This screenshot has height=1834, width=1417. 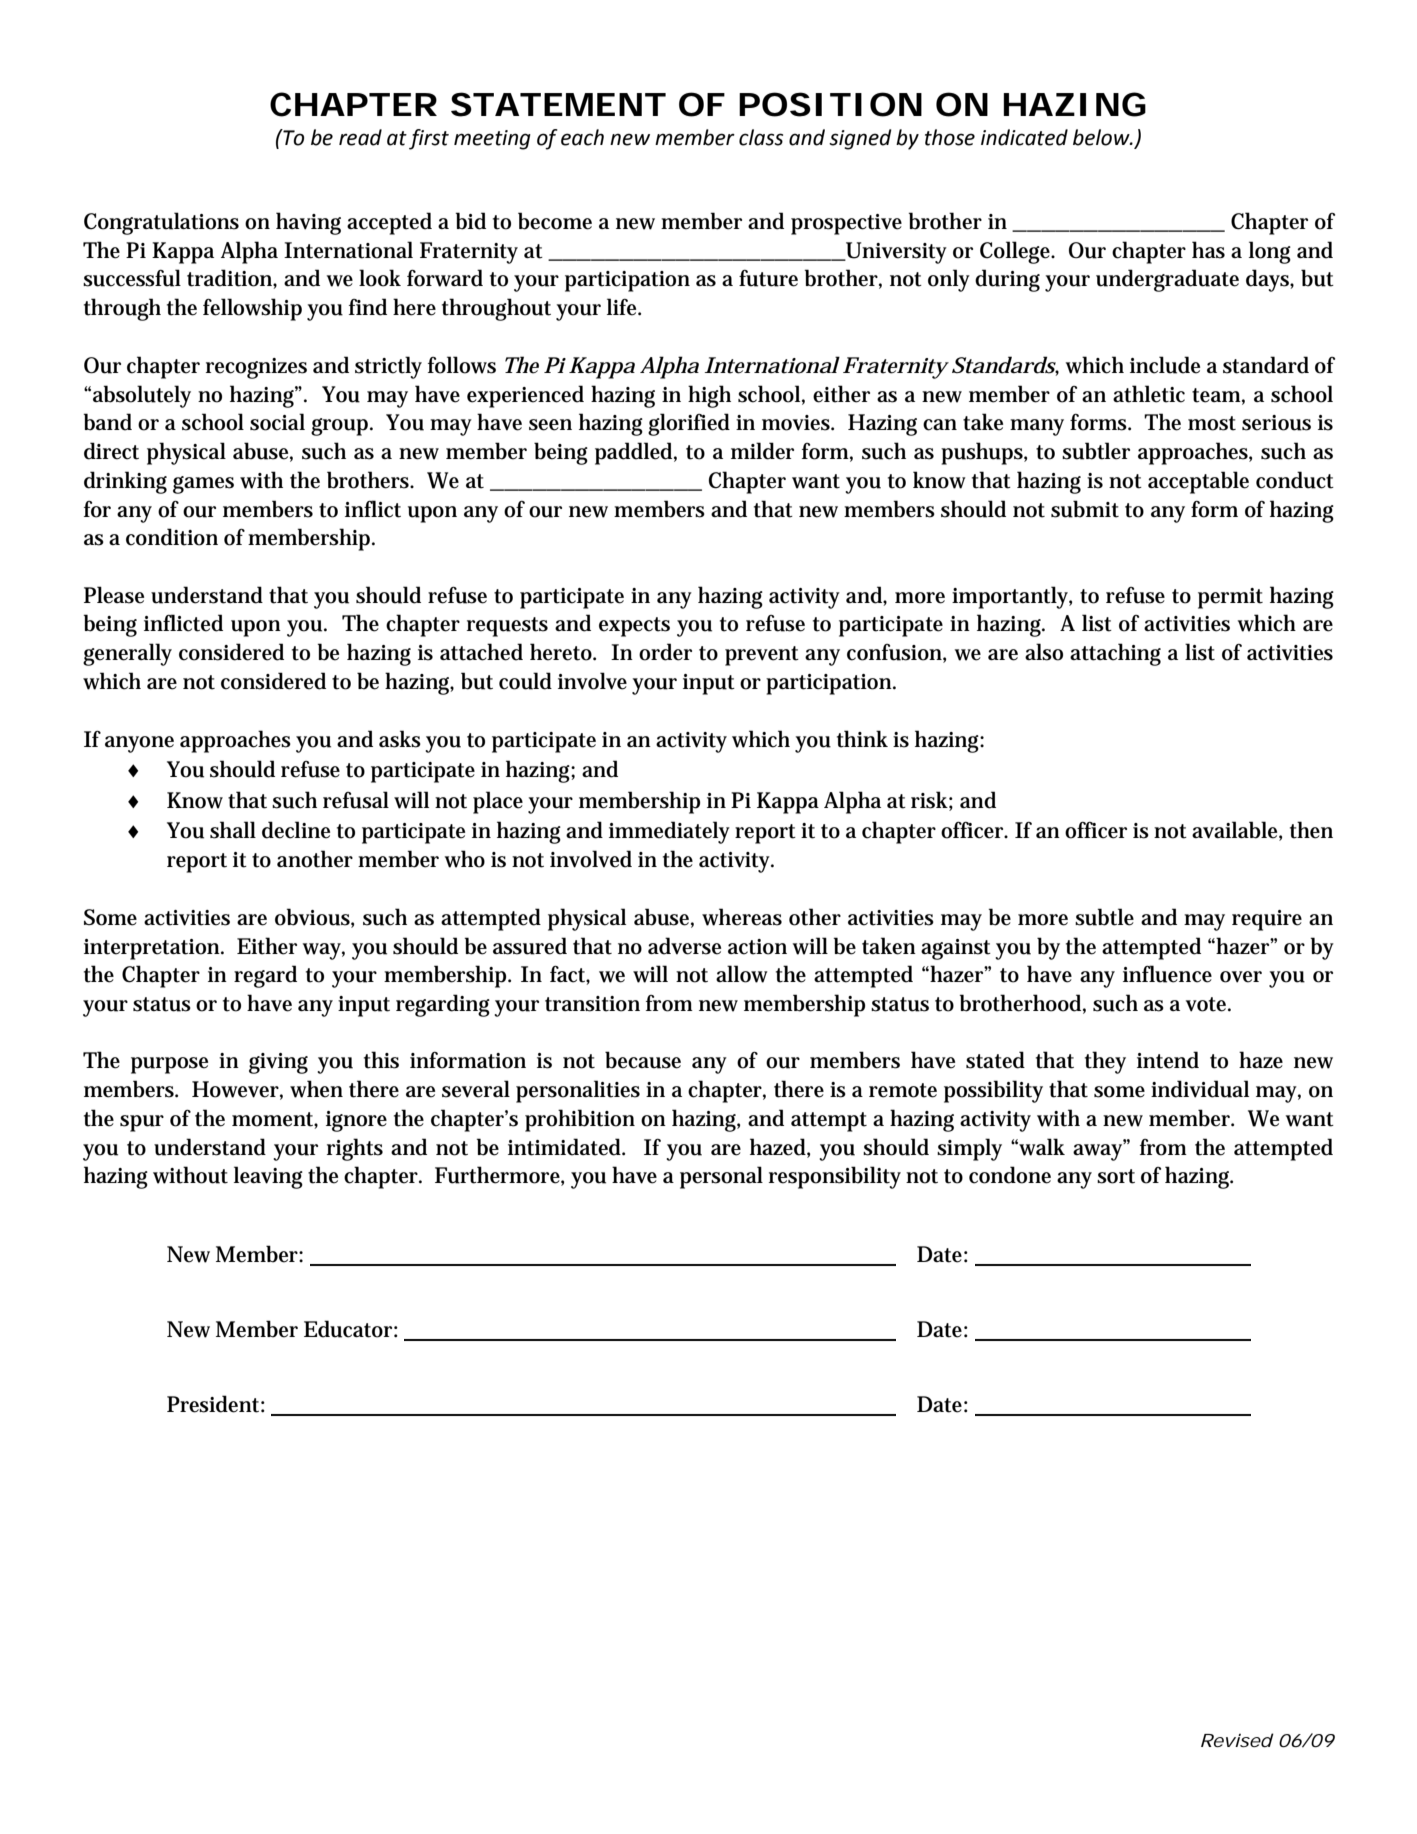 I want to click on attaching, so click(x=1115, y=654).
